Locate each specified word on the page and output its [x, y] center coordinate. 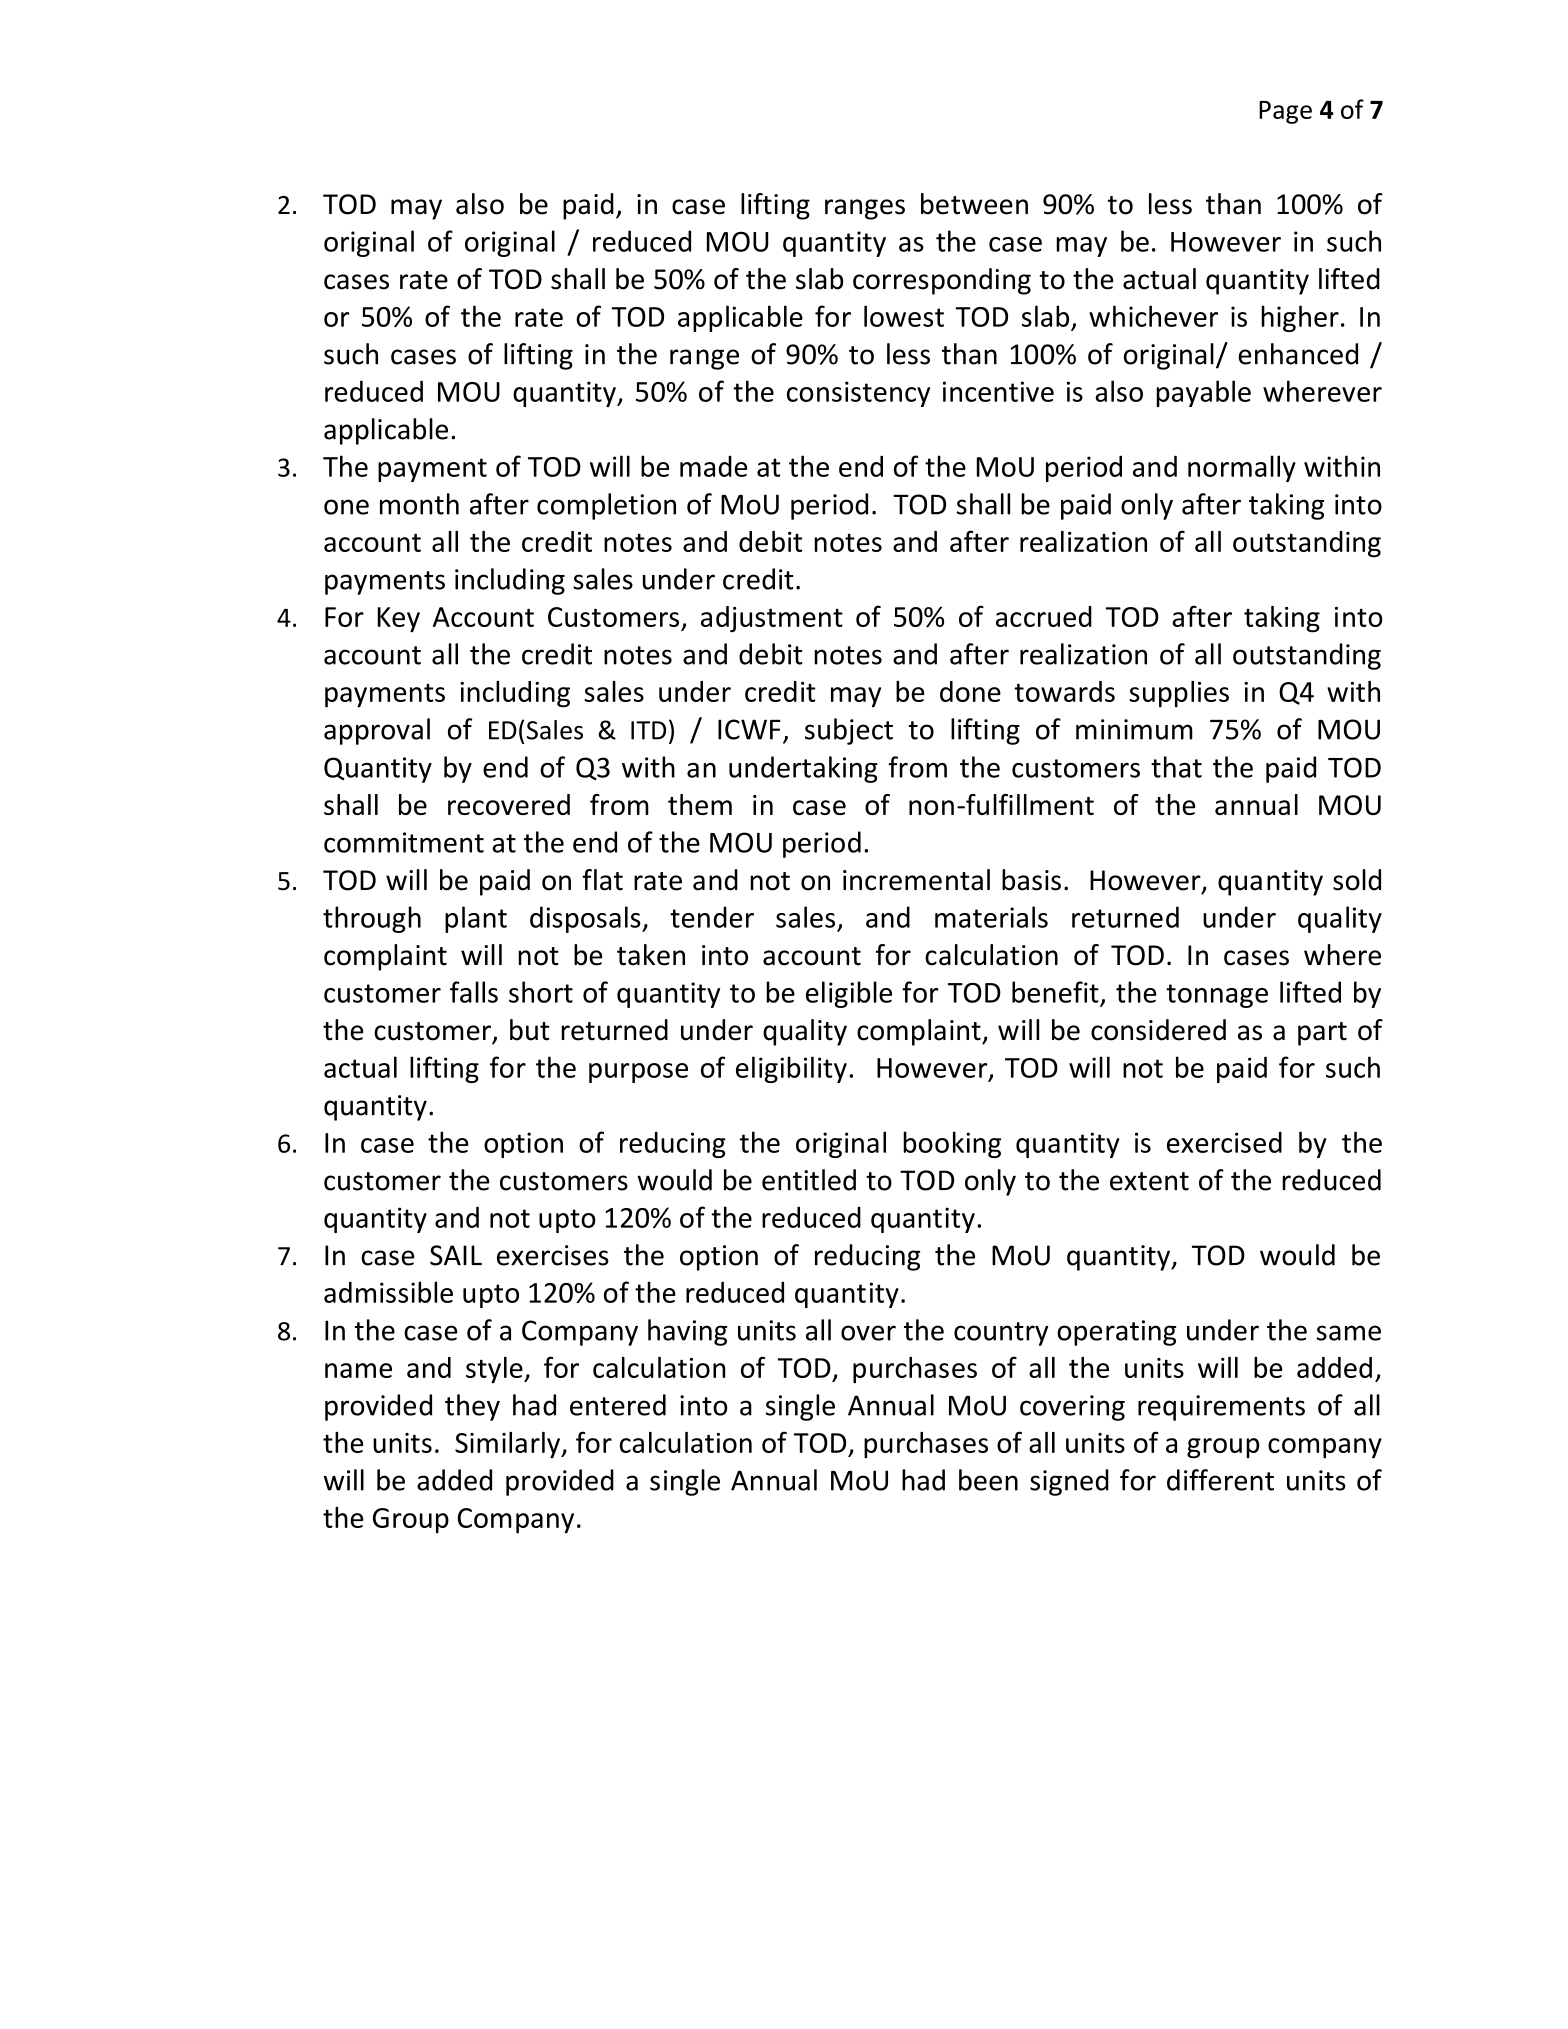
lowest [904, 316]
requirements [1221, 1408]
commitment [404, 842]
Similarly [508, 1445]
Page [1285, 112]
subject [849, 731]
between [974, 204]
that [1176, 767]
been [988, 1480]
